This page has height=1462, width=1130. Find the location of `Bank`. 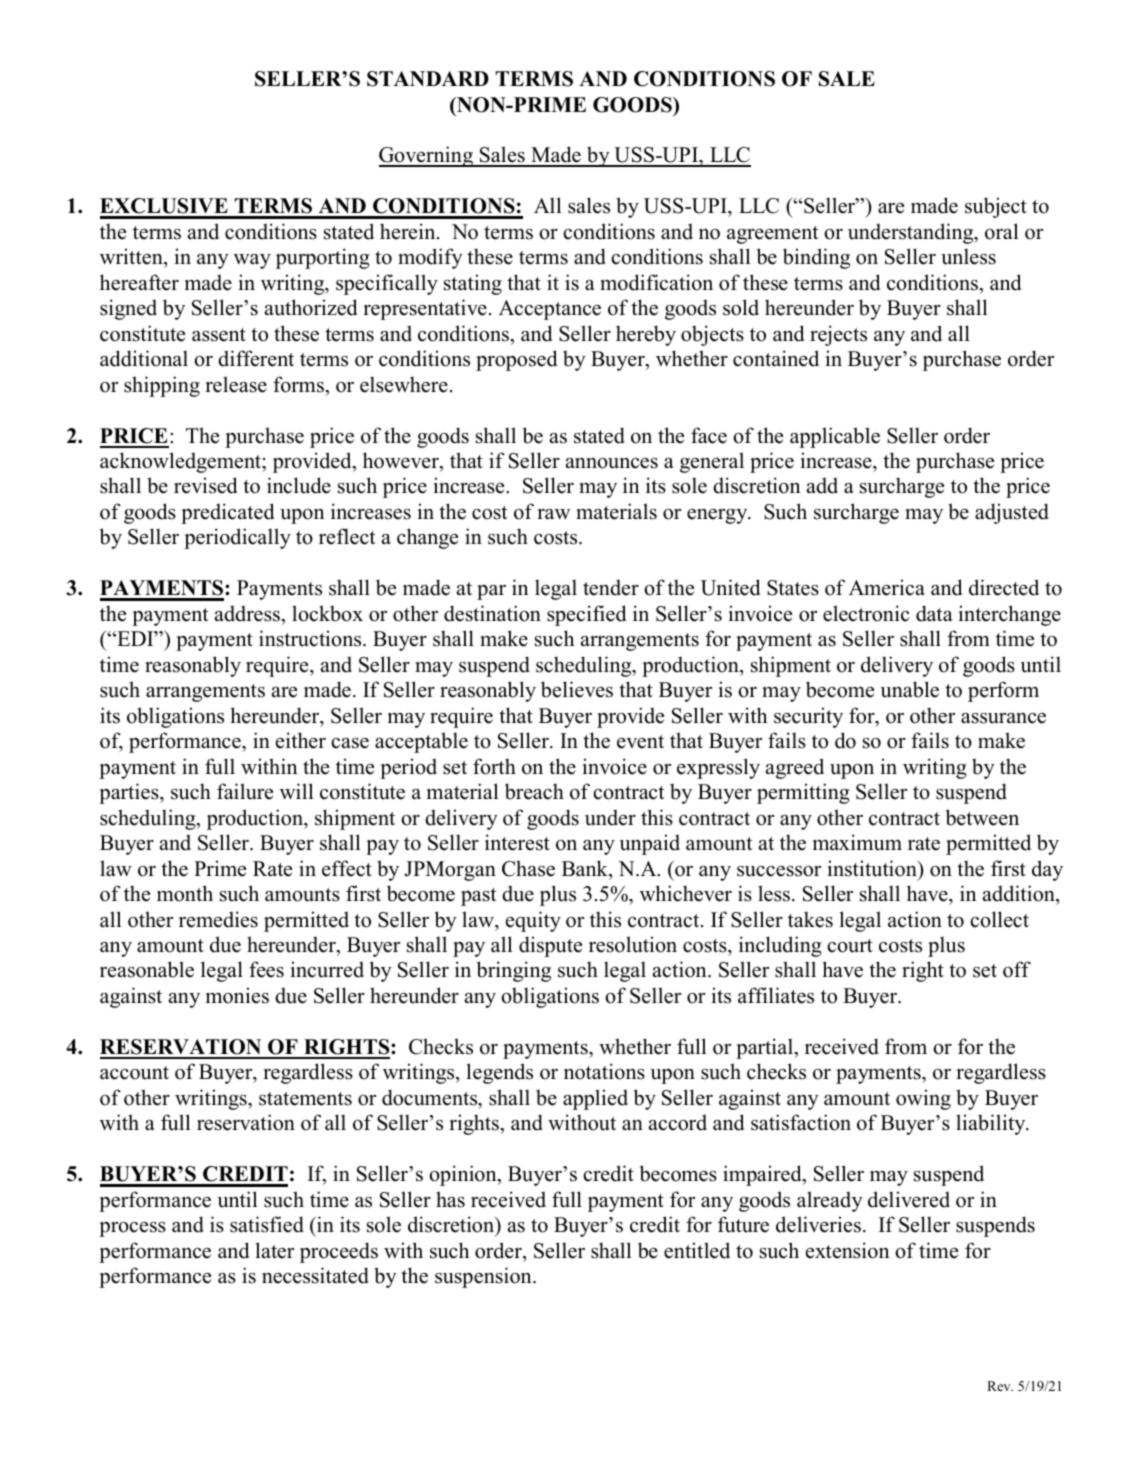

Bank is located at coordinates (586, 868).
